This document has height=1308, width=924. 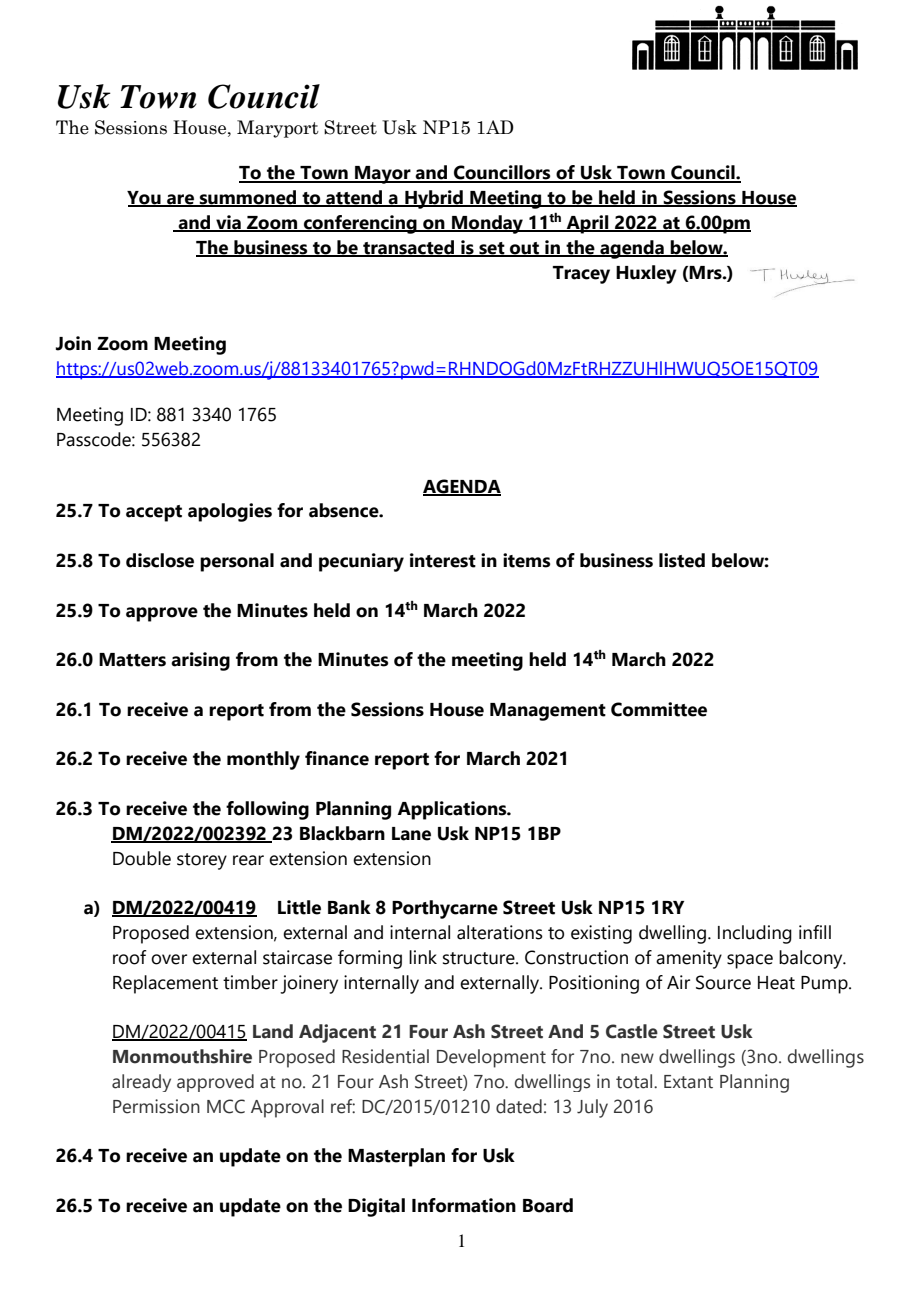 What do you see at coordinates (226, 1106) in the document?
I see `MCC` at bounding box center [226, 1106].
